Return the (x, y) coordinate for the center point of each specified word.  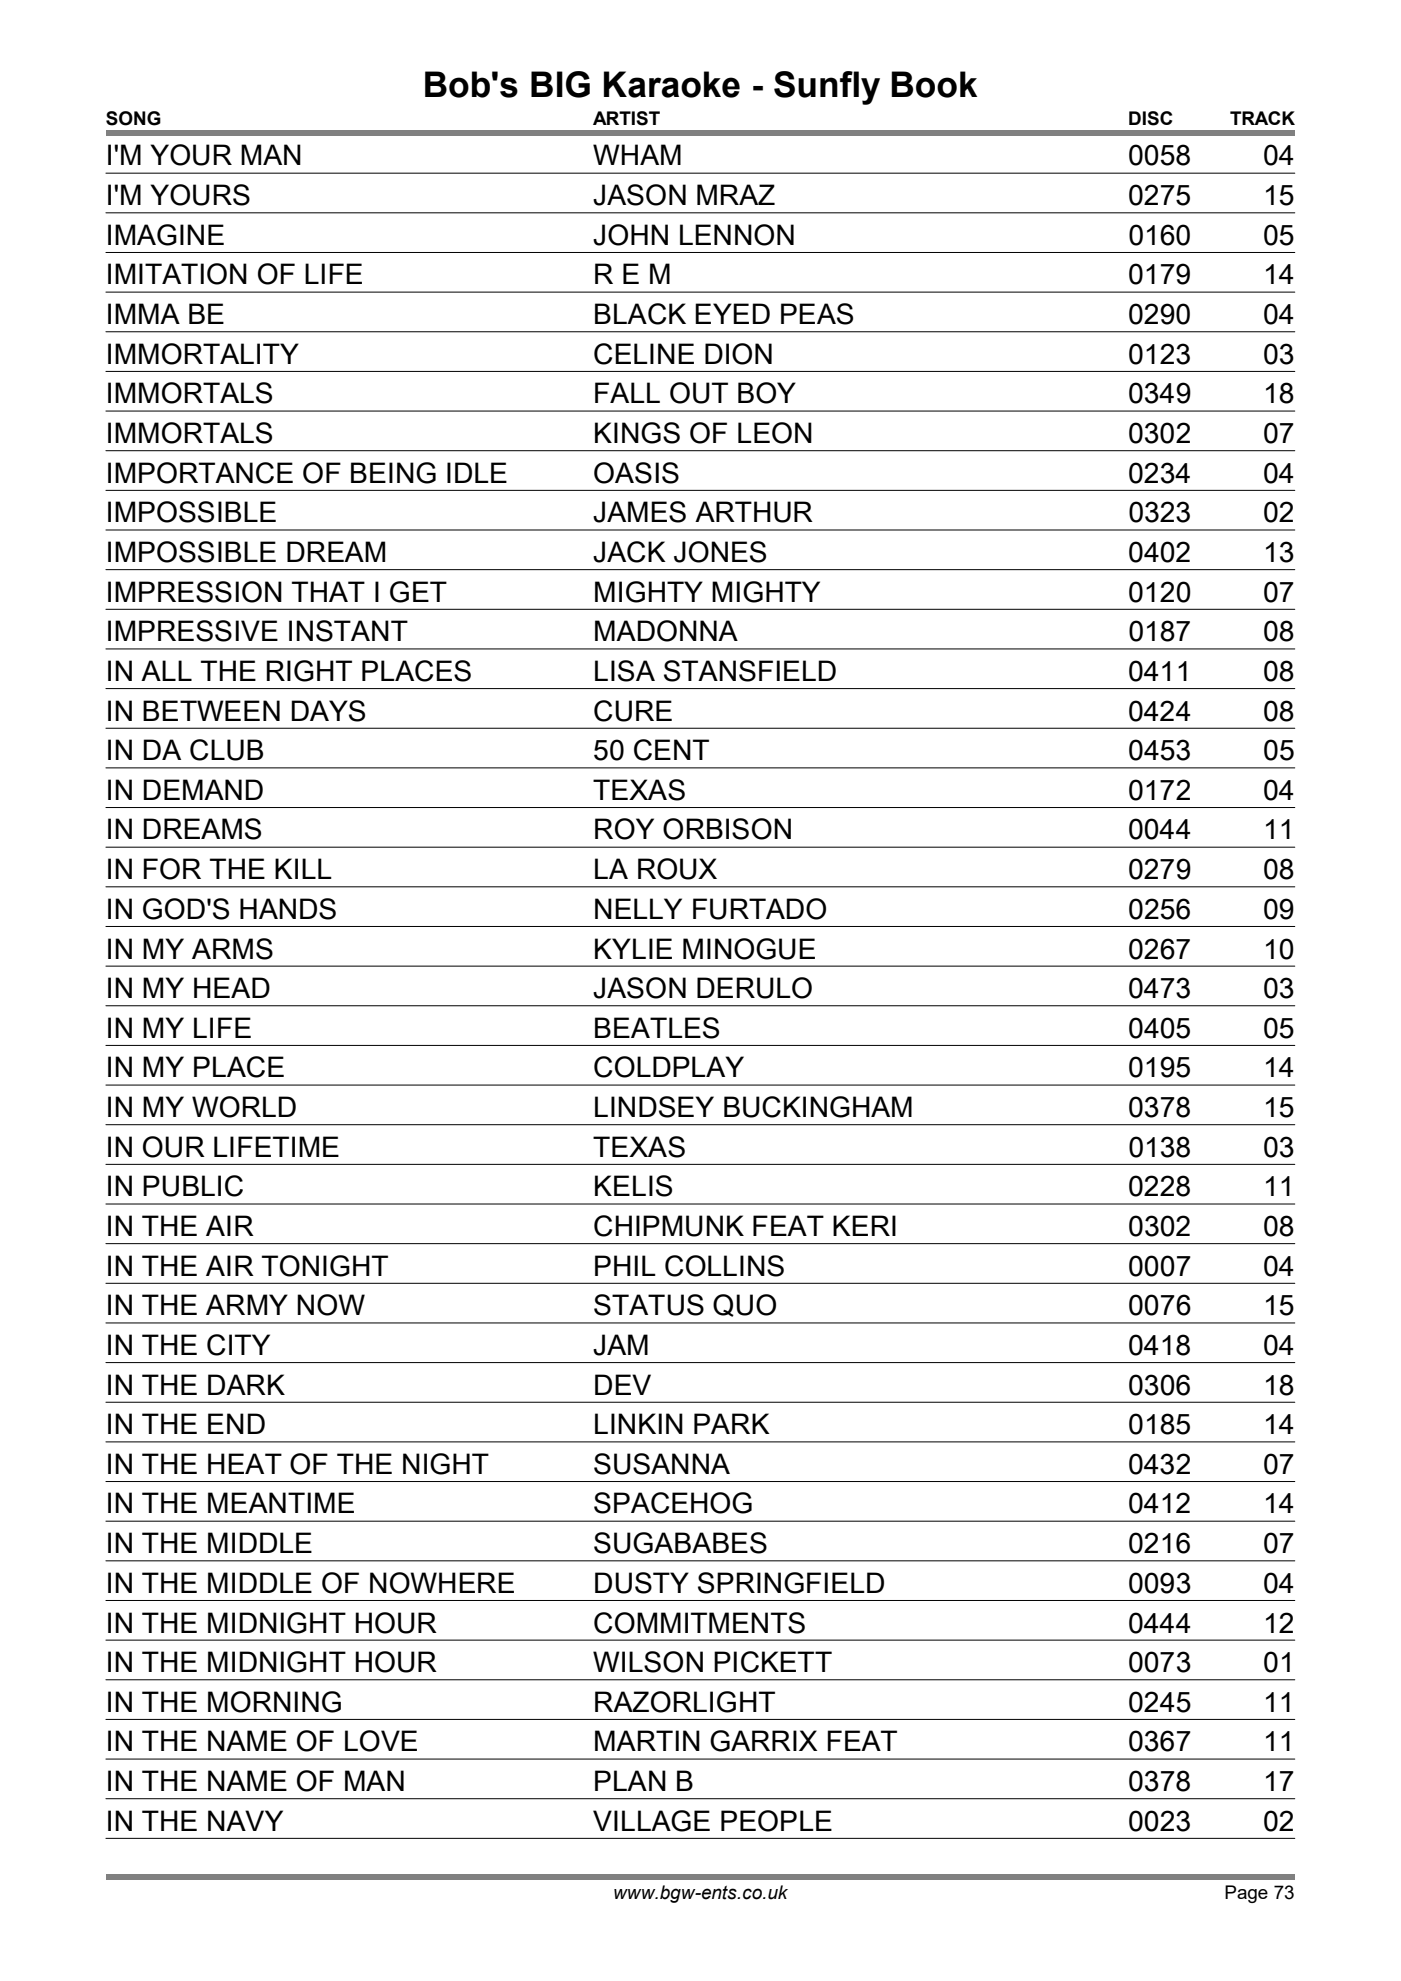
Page (1246, 1894)
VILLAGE (651, 1821)
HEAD (232, 987)
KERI (864, 1225)
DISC (1150, 118)
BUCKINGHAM (818, 1107)
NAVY (245, 1820)
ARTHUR (754, 512)
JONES (720, 552)
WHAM (637, 154)
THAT (328, 591)
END (236, 1423)
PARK (732, 1423)
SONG (133, 118)
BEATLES (657, 1028)
